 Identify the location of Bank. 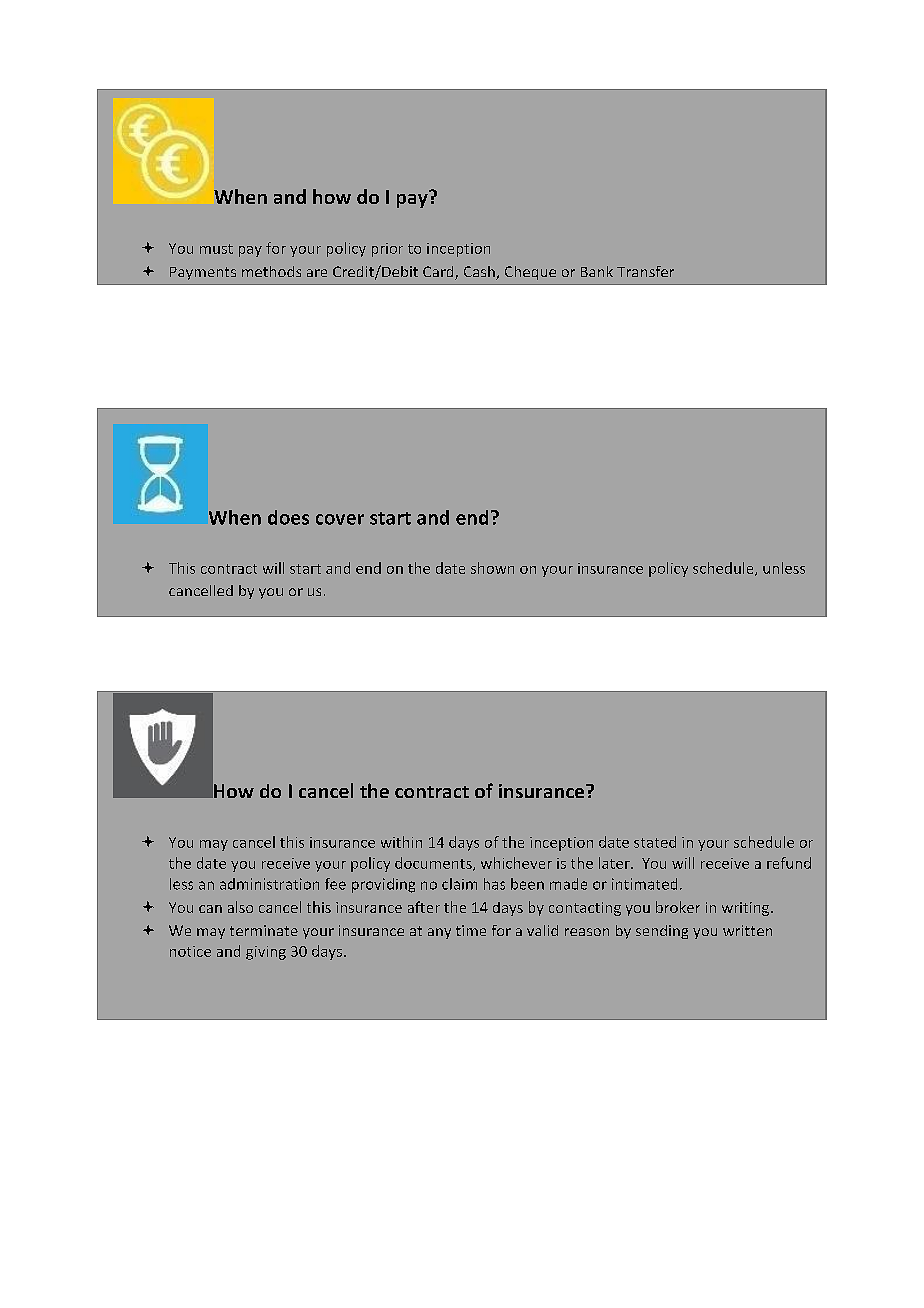
(597, 271).
